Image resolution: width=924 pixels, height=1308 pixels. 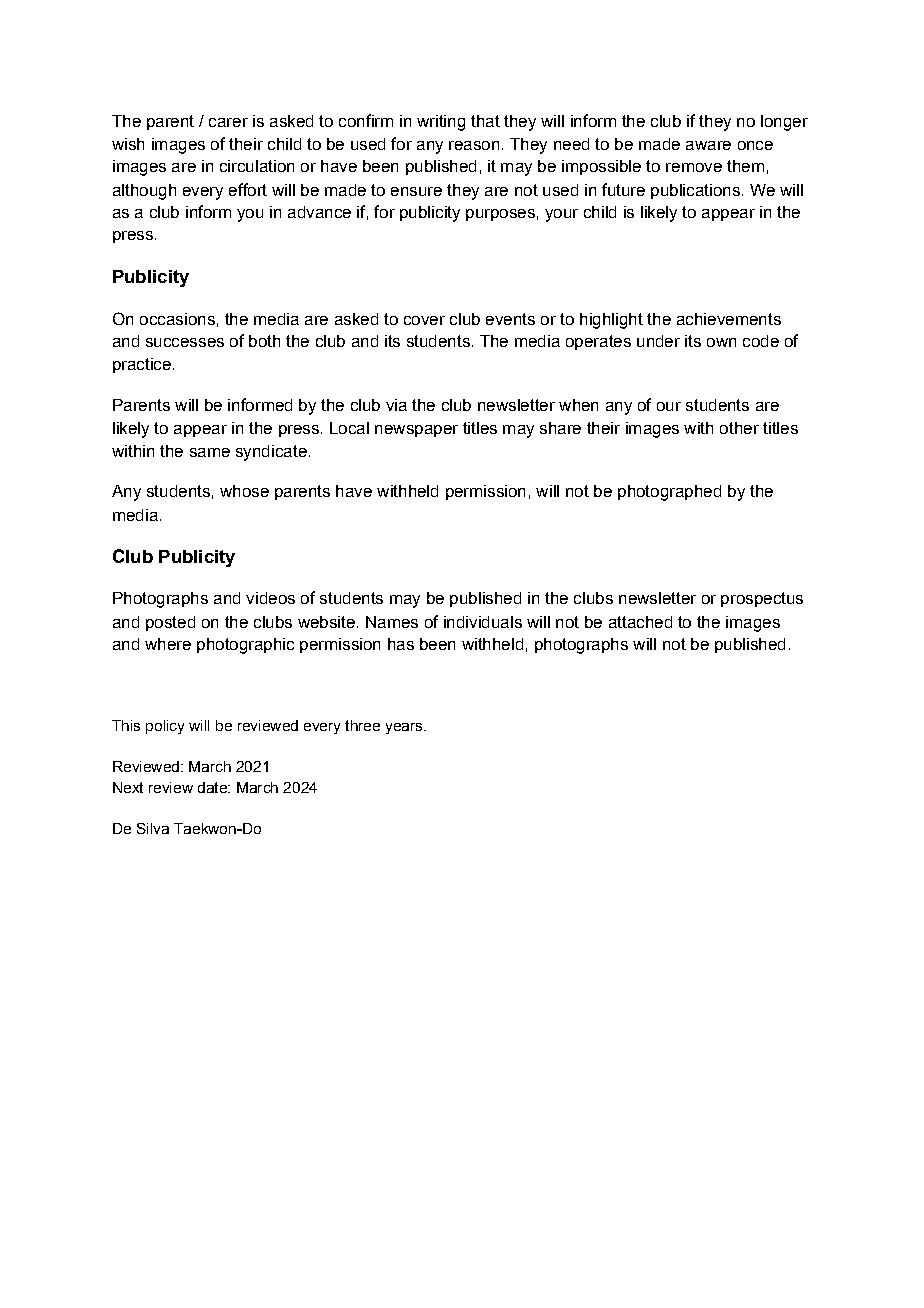 I want to click on carer, so click(x=228, y=122).
